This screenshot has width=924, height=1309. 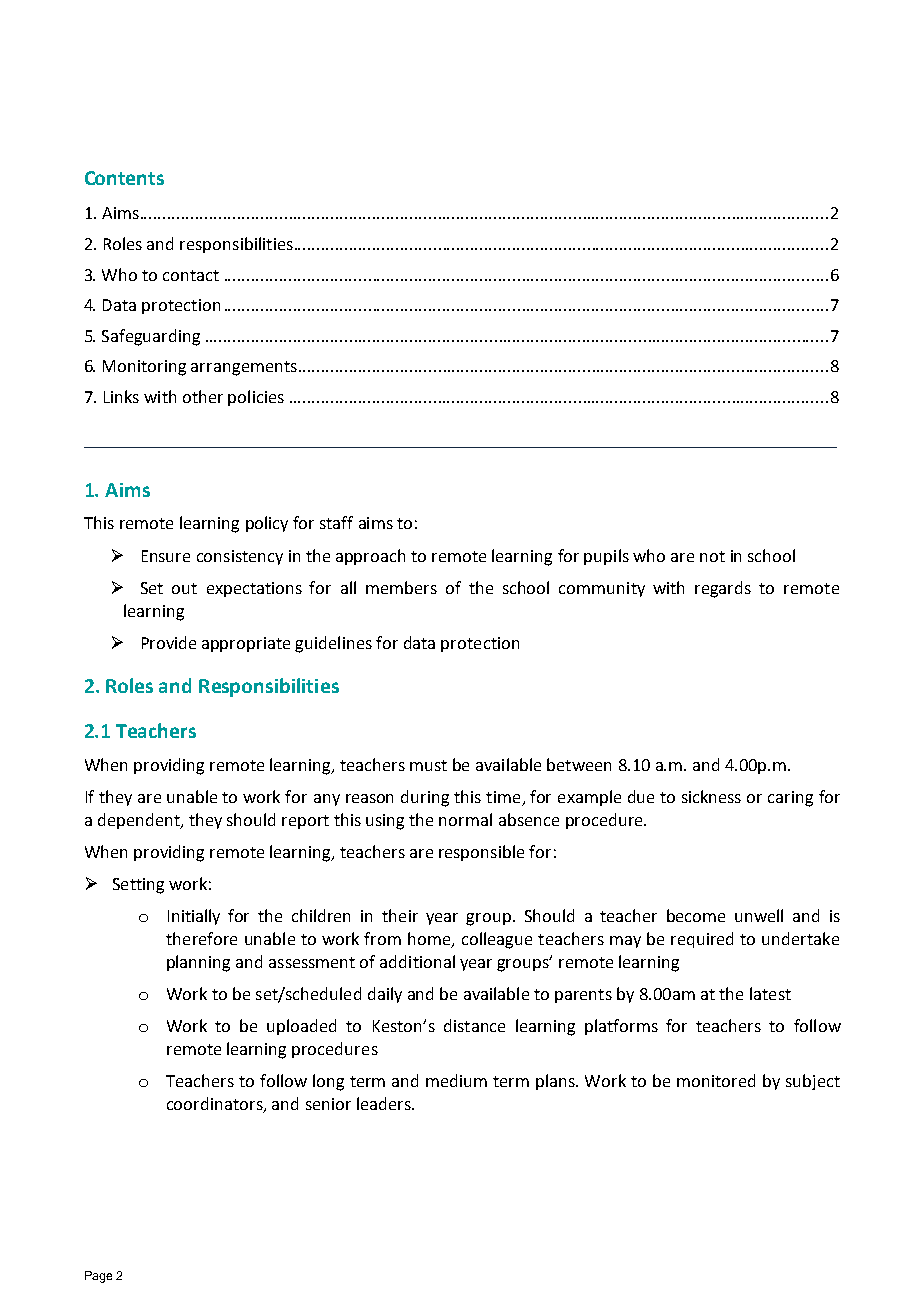 I want to click on must, so click(x=428, y=765).
